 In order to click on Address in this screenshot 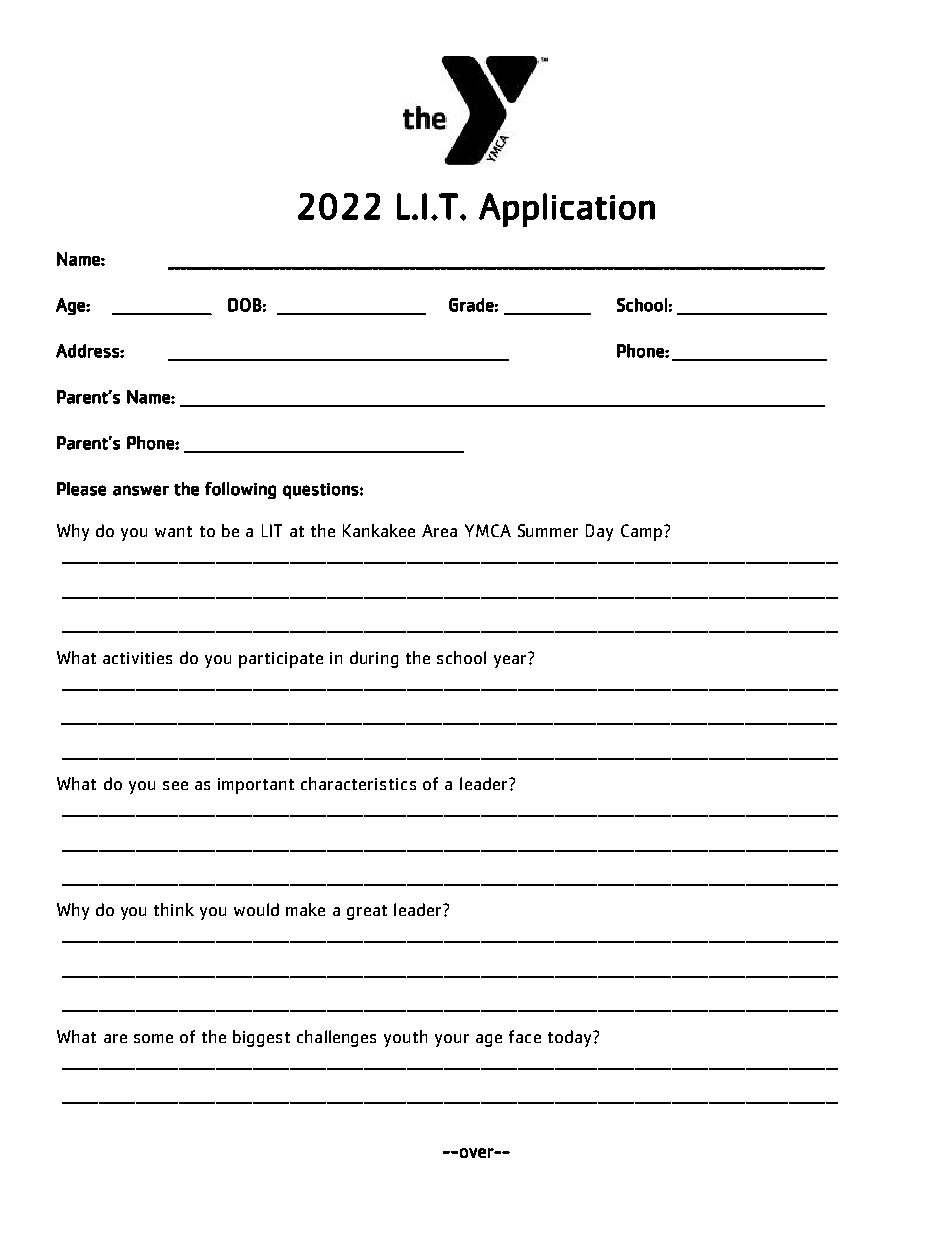, I will do `click(88, 351)`.
